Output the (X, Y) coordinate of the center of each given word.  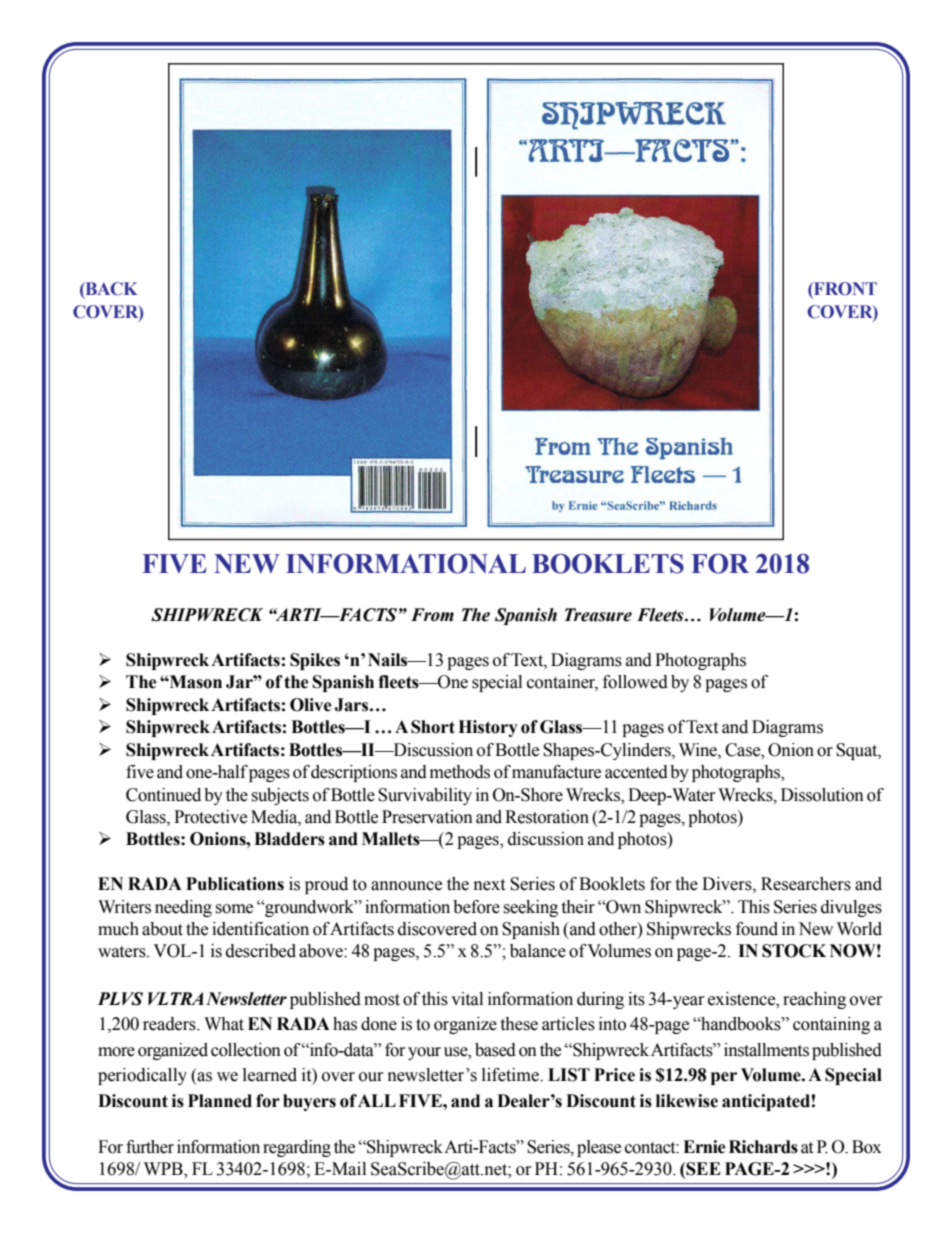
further (150, 1147)
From (432, 615)
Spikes (315, 661)
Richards (763, 1147)
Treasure (598, 615)
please (599, 1148)
